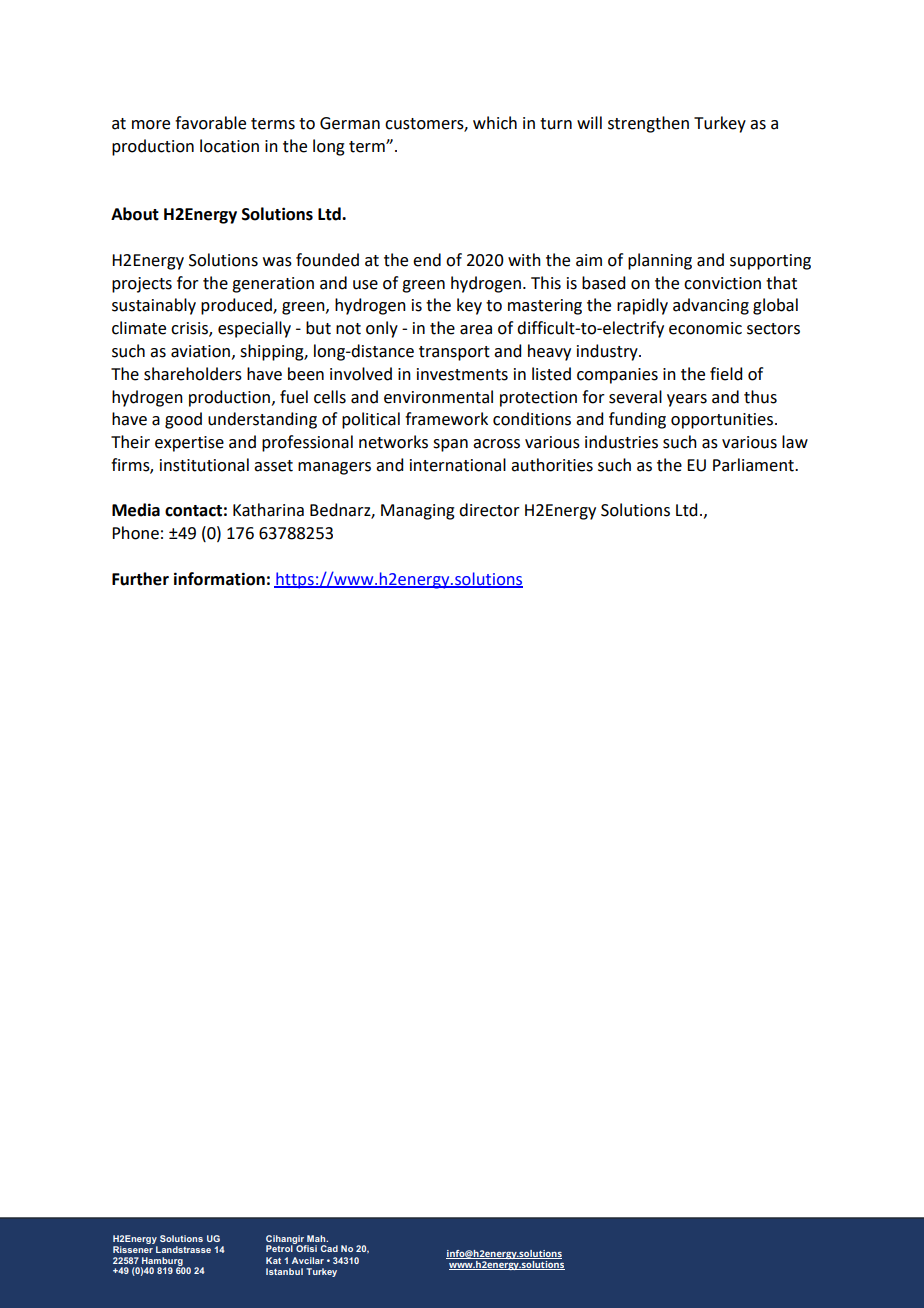 The image size is (924, 1308). What do you see at coordinates (229, 146) in the screenshot?
I see `location` at bounding box center [229, 146].
